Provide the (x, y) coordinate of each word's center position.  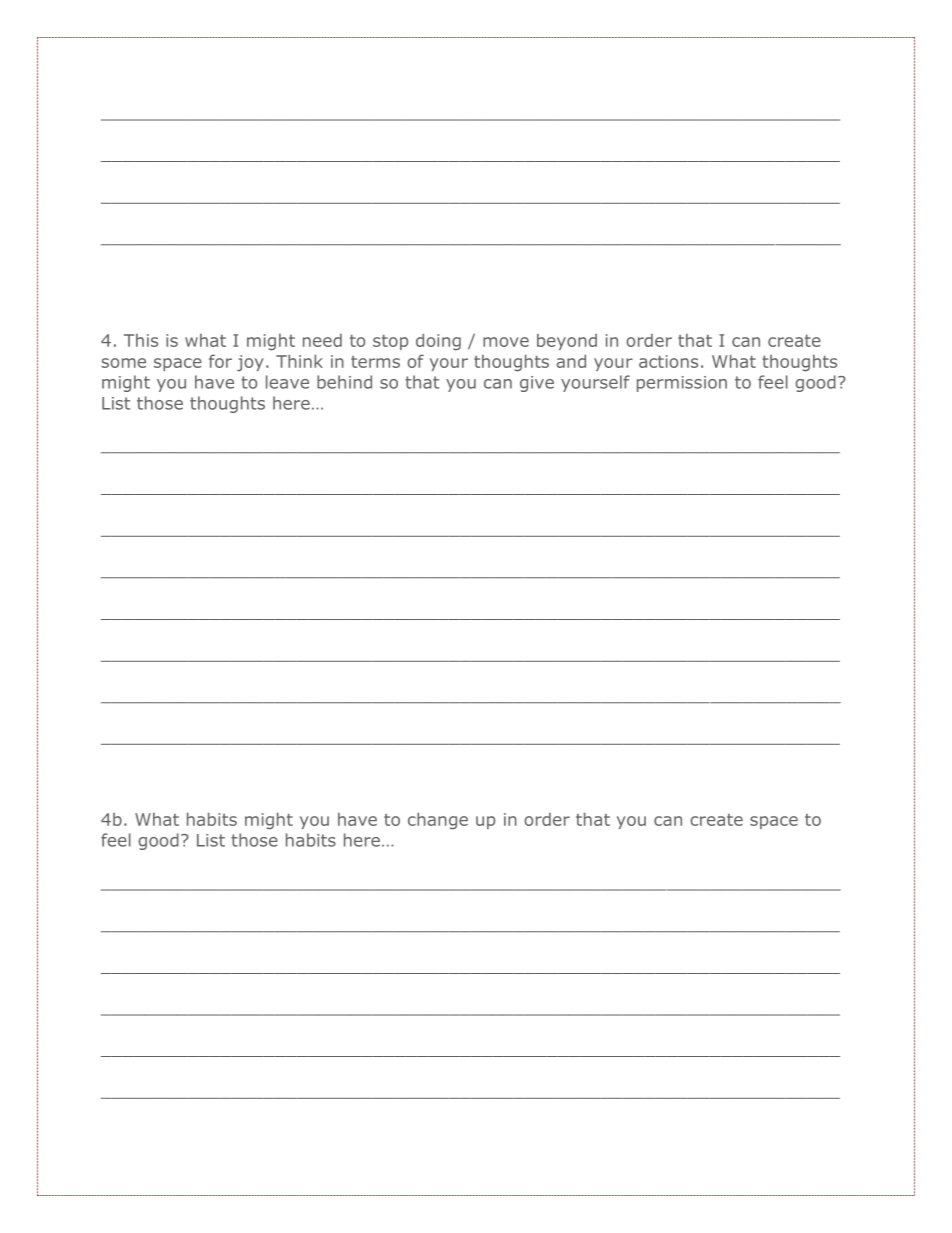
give (537, 384)
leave (287, 382)
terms (375, 362)
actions (668, 361)
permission (682, 384)
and (571, 361)
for (220, 361)
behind (344, 382)
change (438, 820)
